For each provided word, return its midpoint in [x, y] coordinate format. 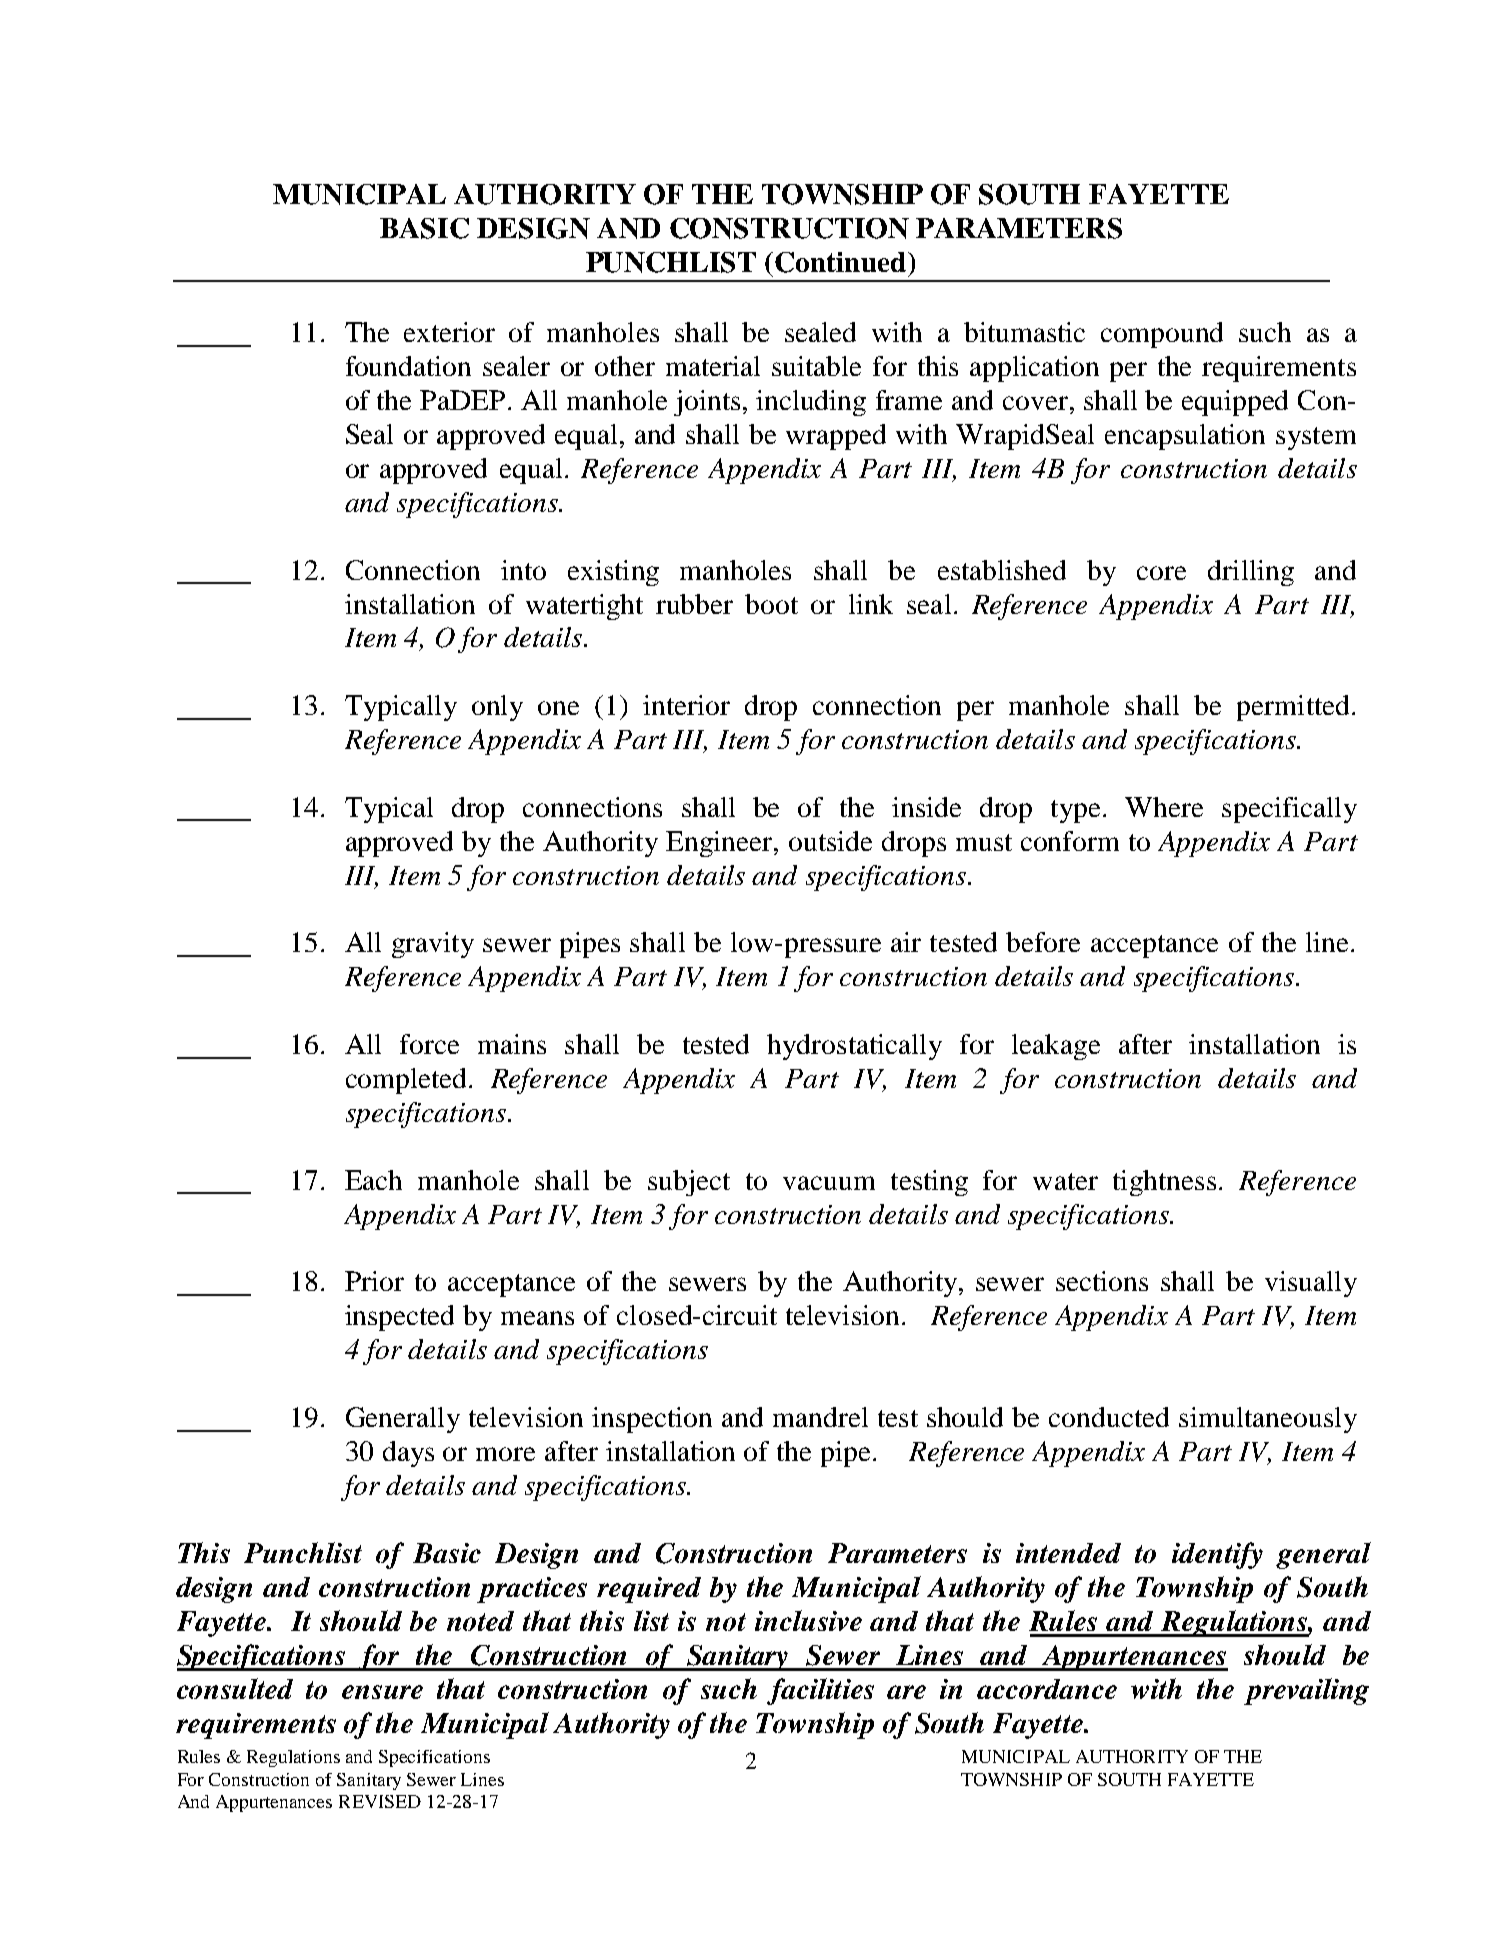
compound [1162, 335]
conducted [1109, 1417]
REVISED [380, 1801]
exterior [449, 332]
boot [771, 604]
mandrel [820, 1417]
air [906, 942]
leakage [1056, 1047]
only [497, 708]
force [429, 1044]
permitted [1293, 708]
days [408, 1454]
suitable [816, 366]
